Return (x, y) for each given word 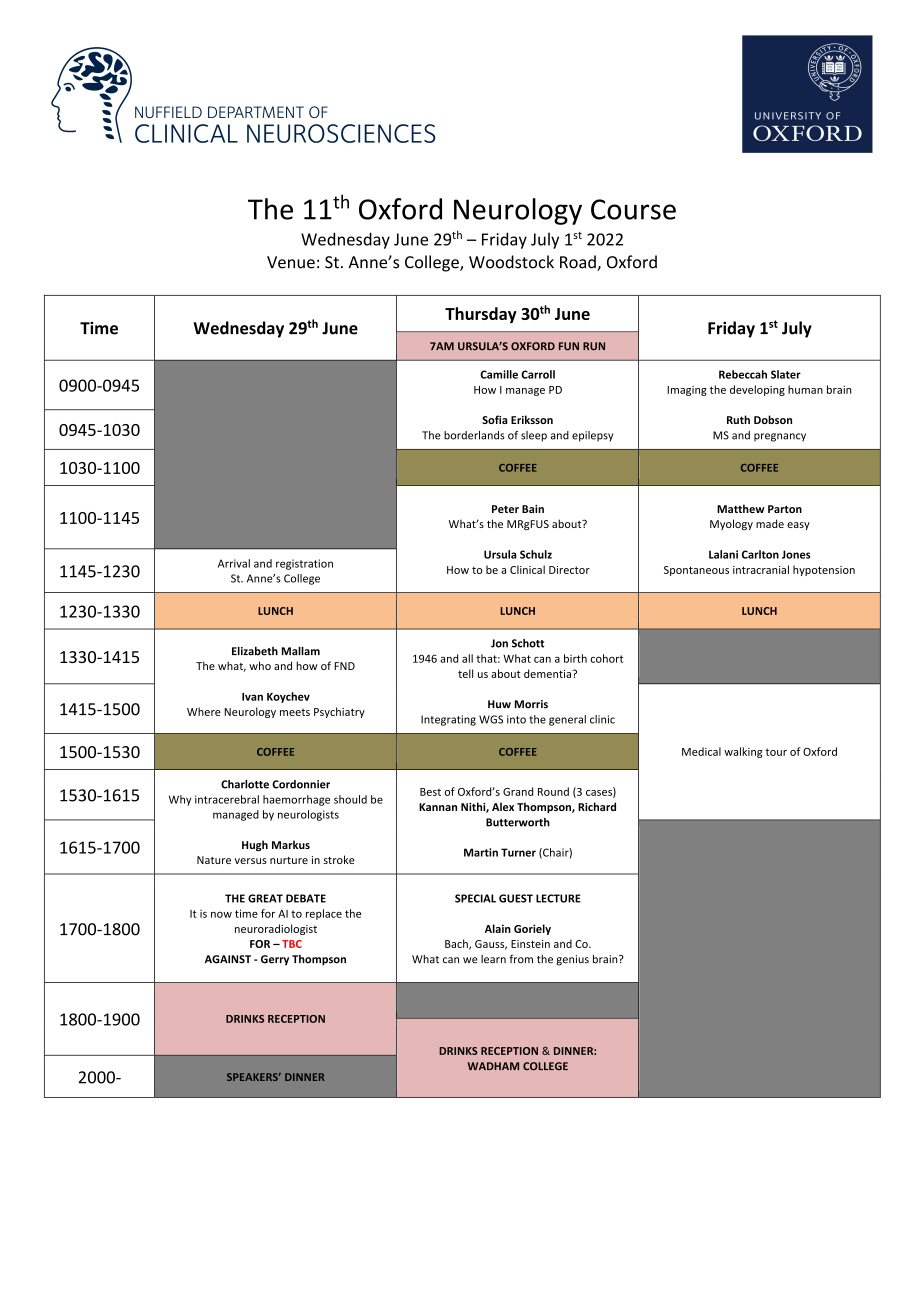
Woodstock (511, 262)
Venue (291, 262)
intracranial (761, 569)
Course (633, 209)
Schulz (536, 554)
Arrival (234, 563)
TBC (292, 944)
